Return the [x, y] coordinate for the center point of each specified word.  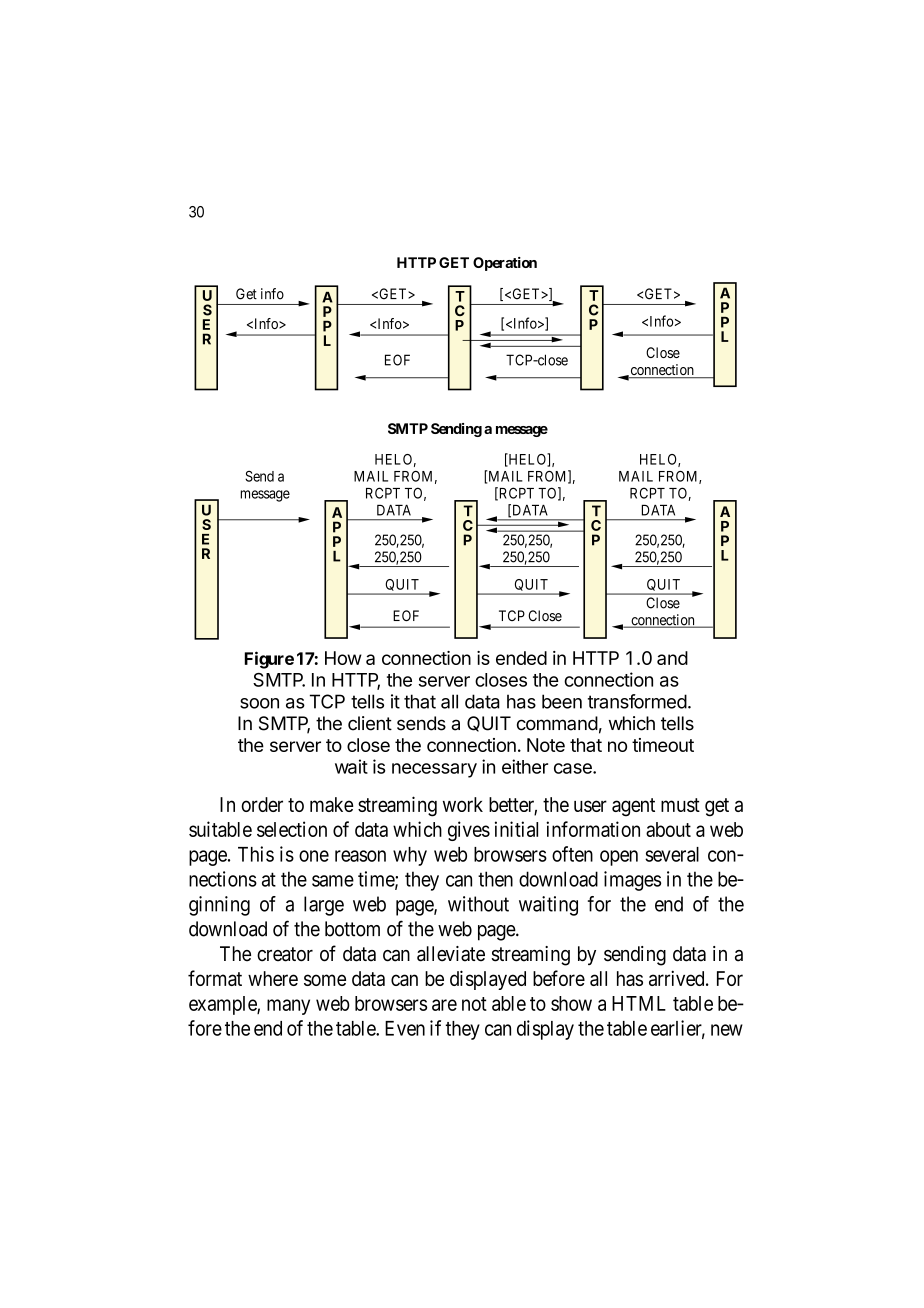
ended [521, 658]
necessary [434, 770]
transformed [637, 701]
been [562, 701]
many [288, 1007]
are [444, 1005]
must [680, 805]
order [262, 804]
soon [259, 703]
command [557, 723]
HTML [639, 1003]
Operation [505, 264]
